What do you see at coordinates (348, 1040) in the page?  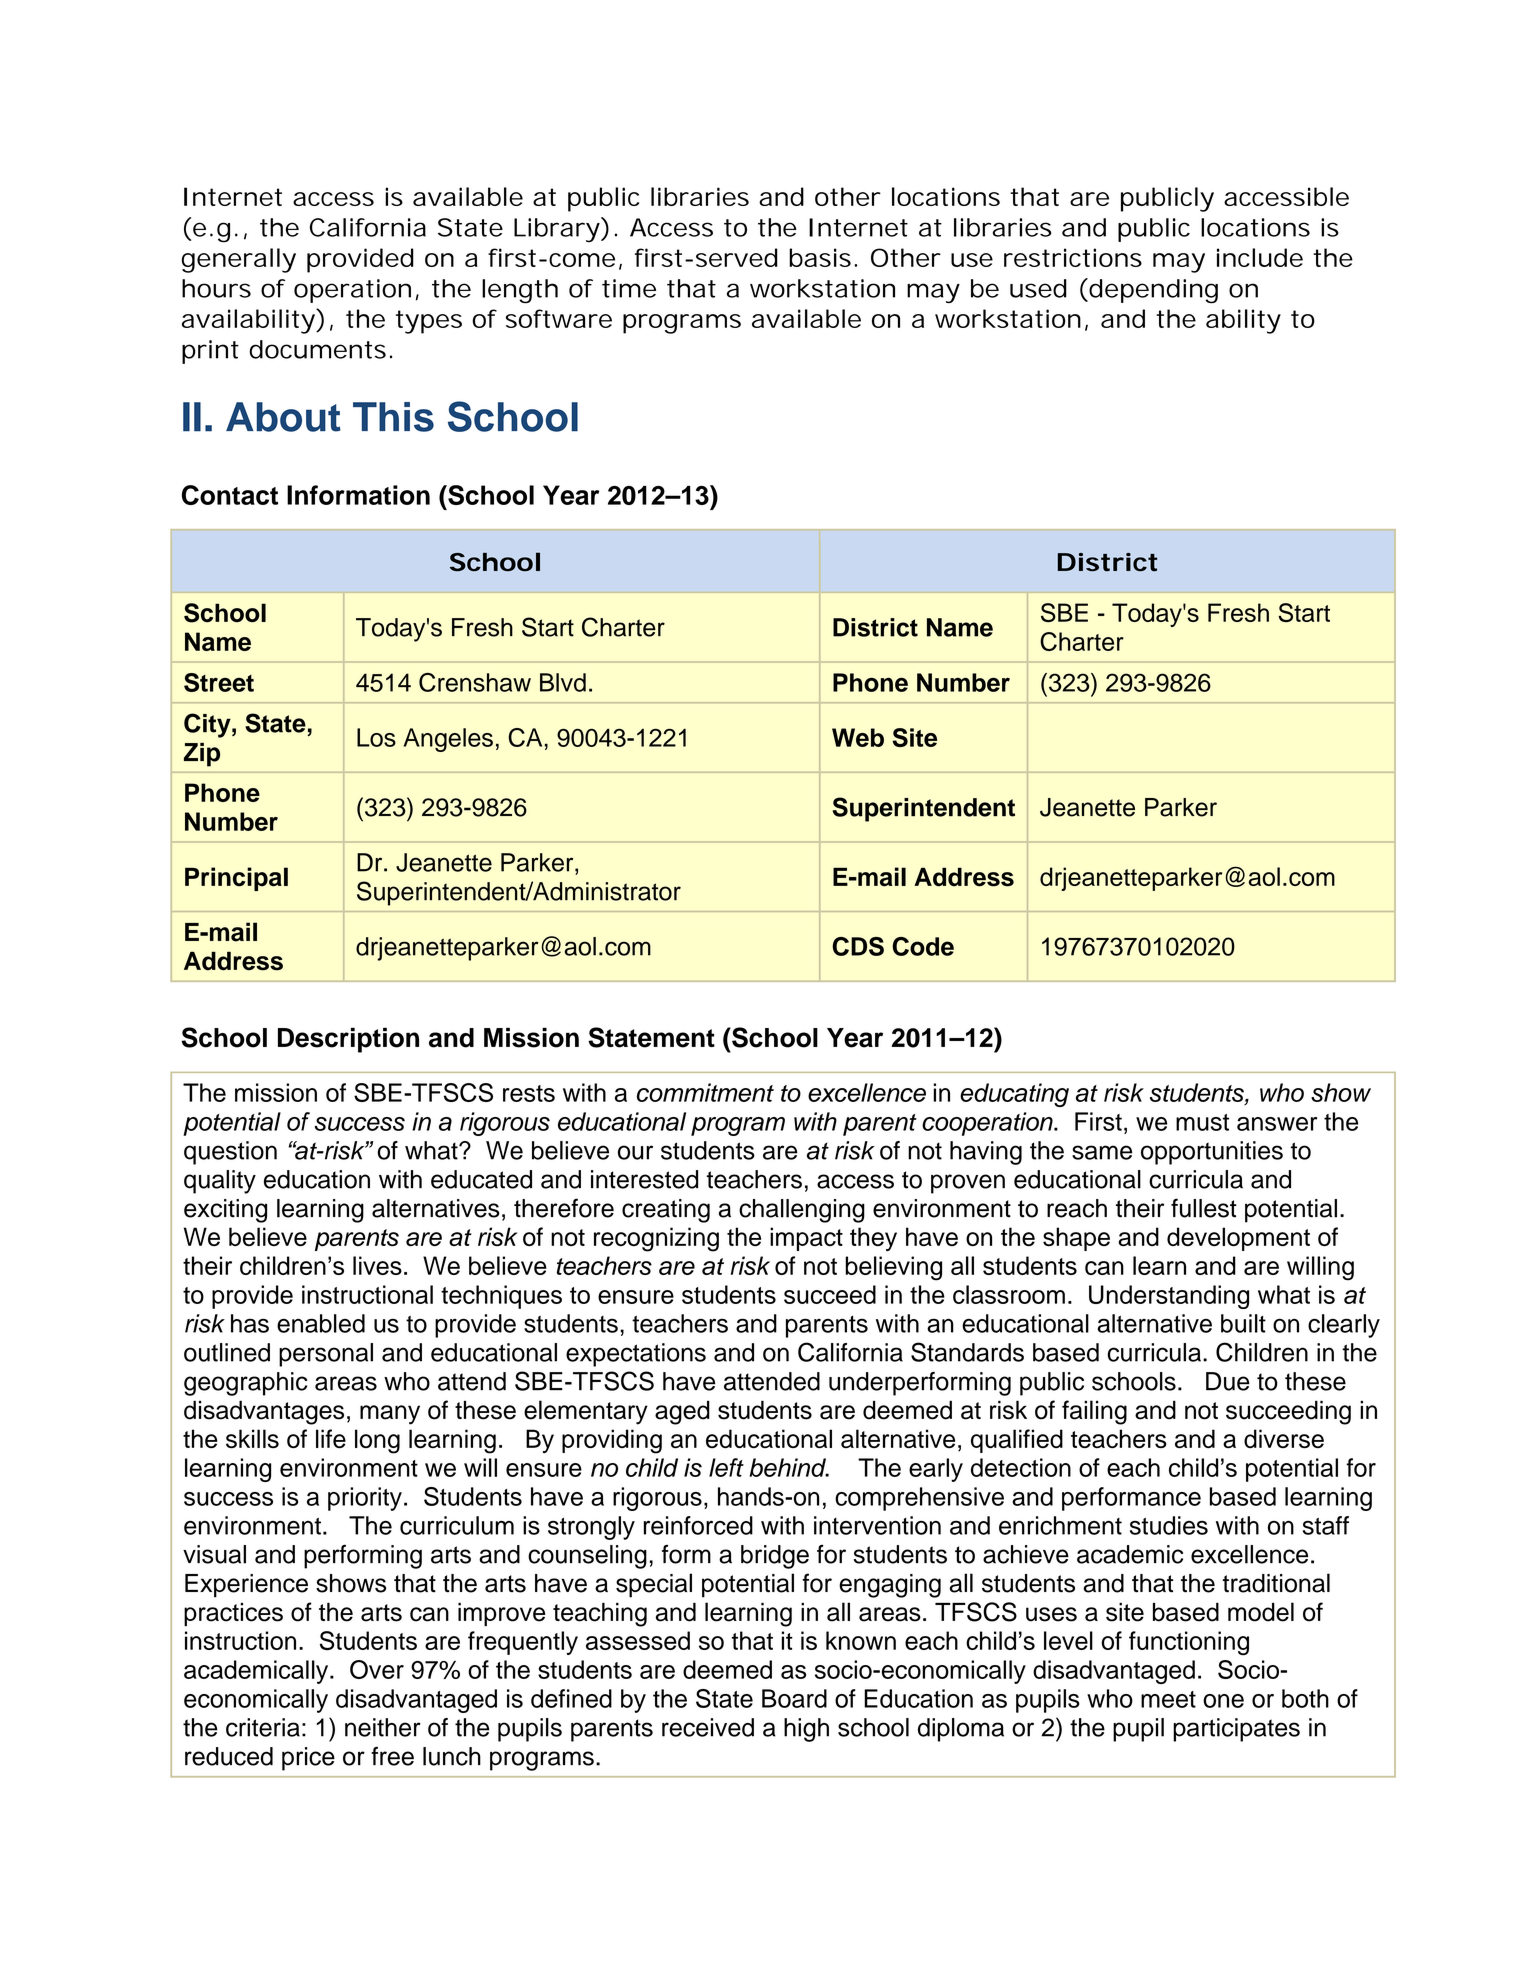 I see `Description` at bounding box center [348, 1040].
